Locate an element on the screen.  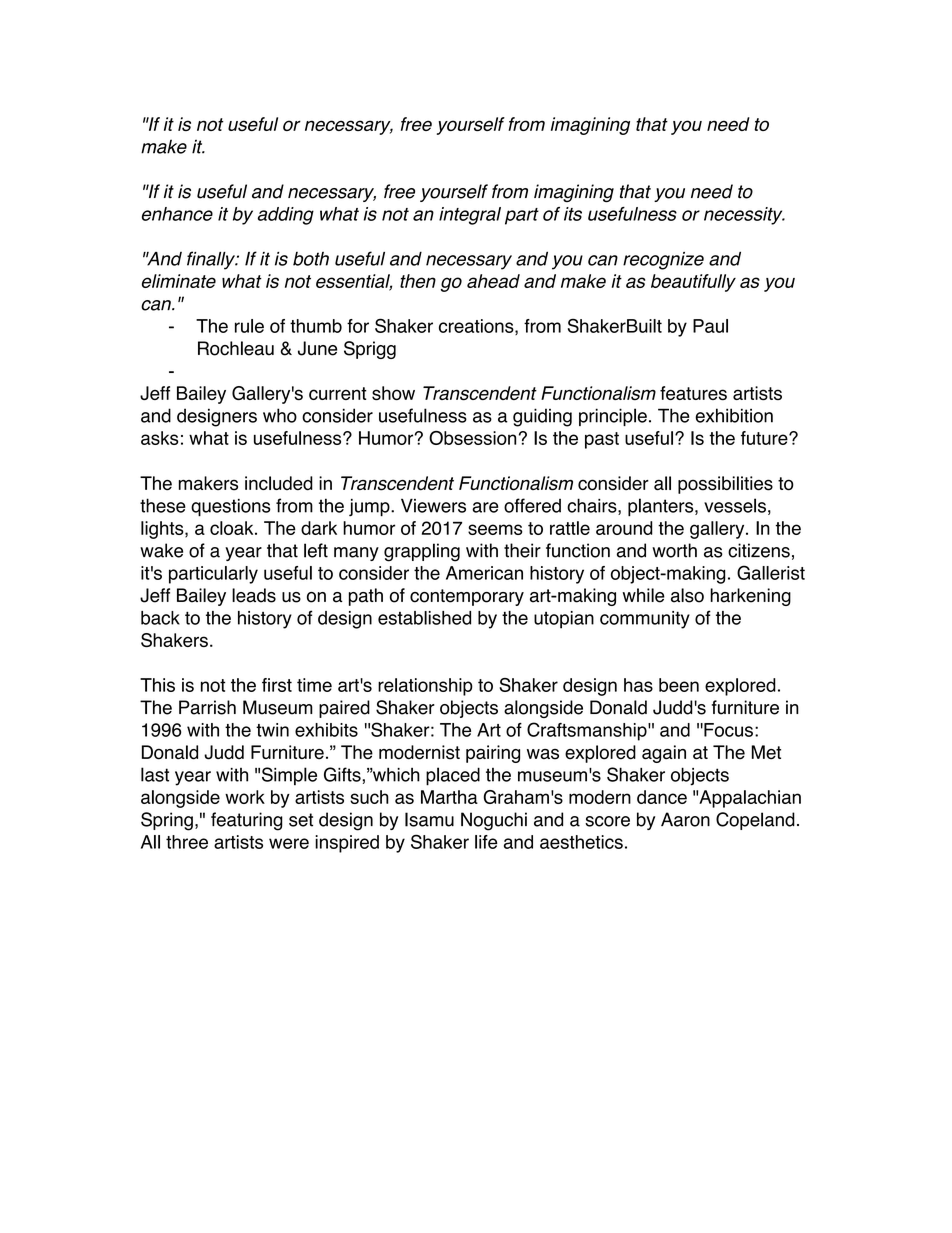
life is located at coordinates (486, 842).
